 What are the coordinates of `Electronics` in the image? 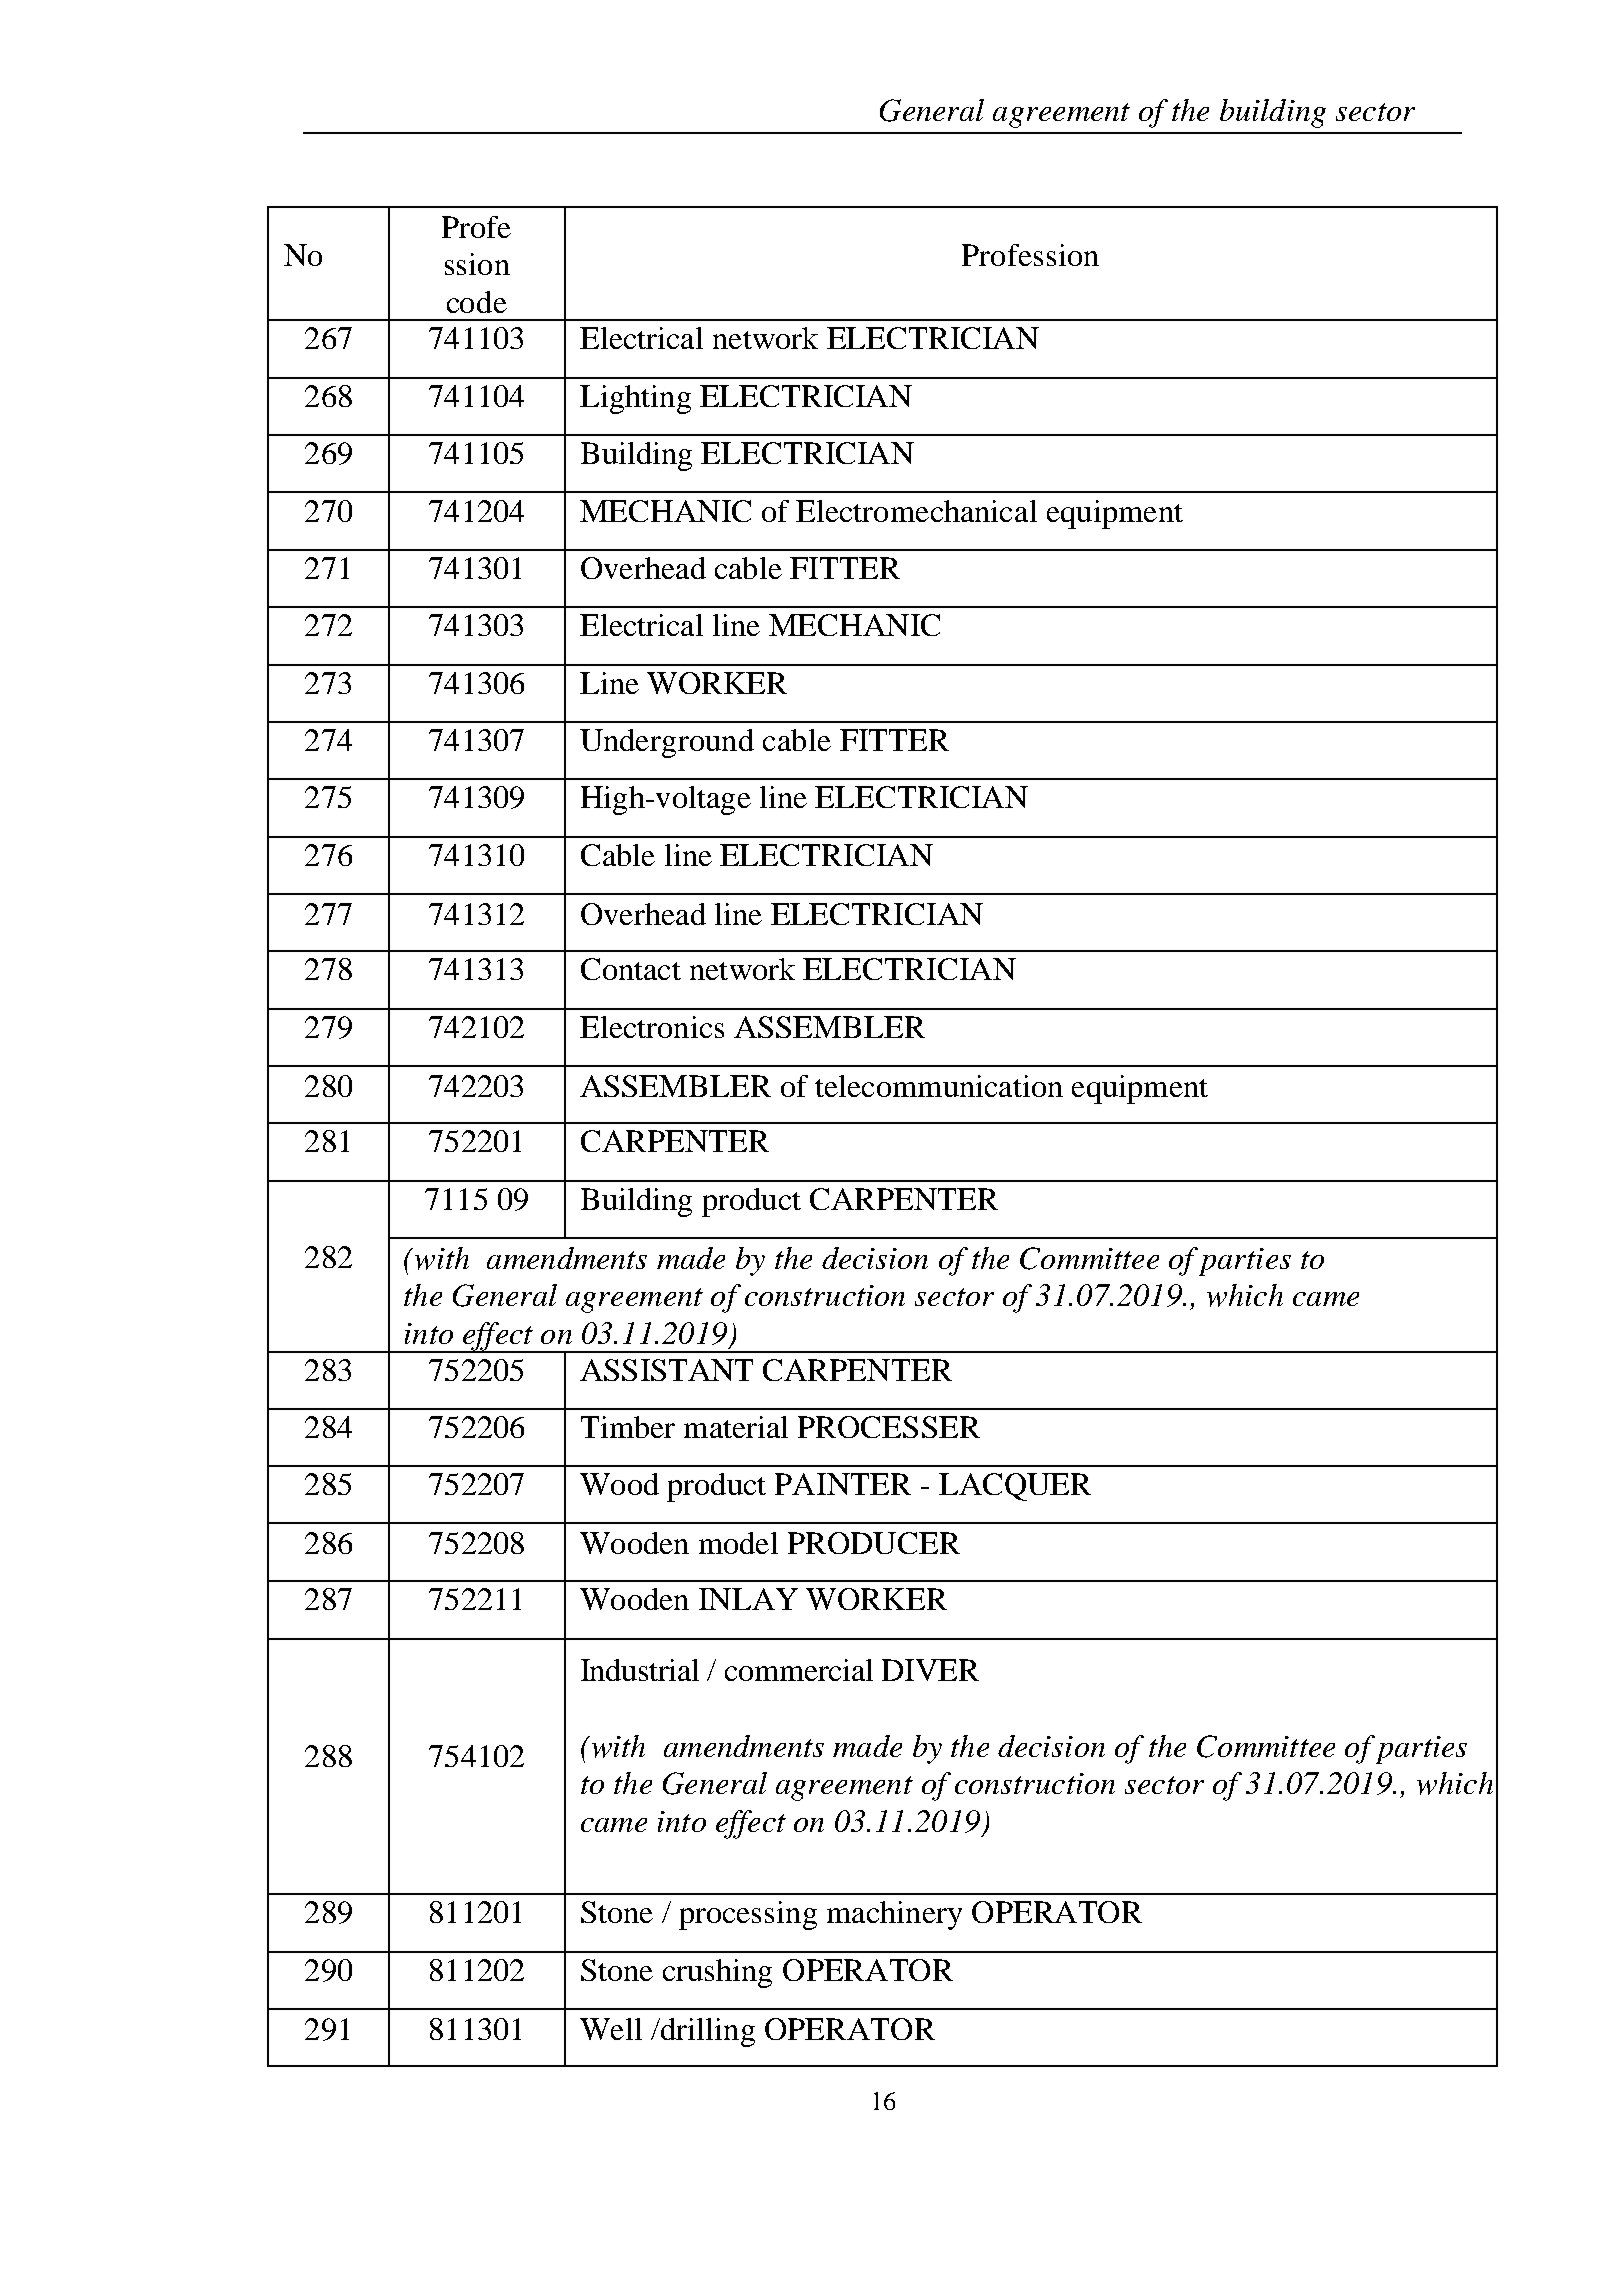 It's located at (652, 1027).
